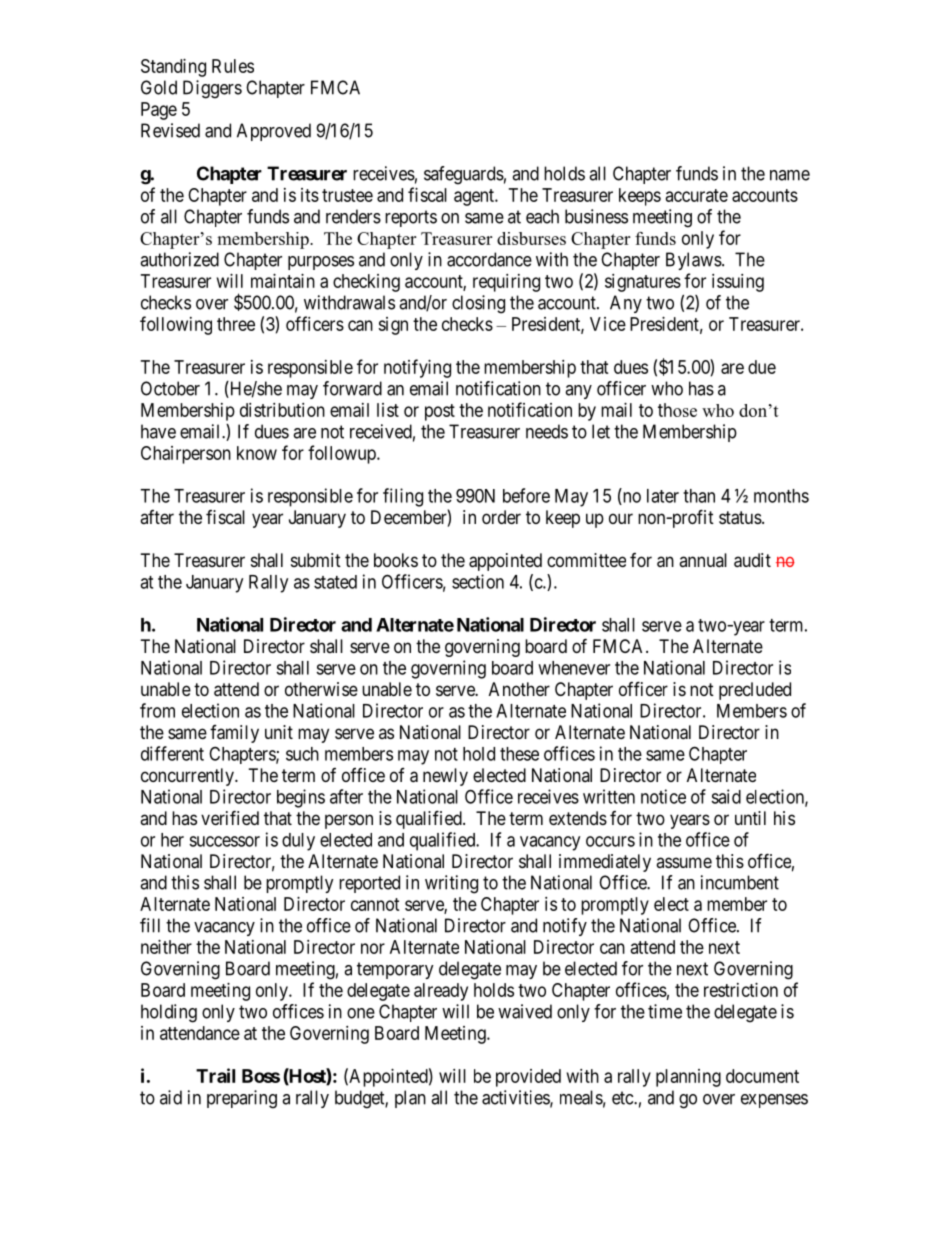  I want to click on accurate, so click(697, 195).
